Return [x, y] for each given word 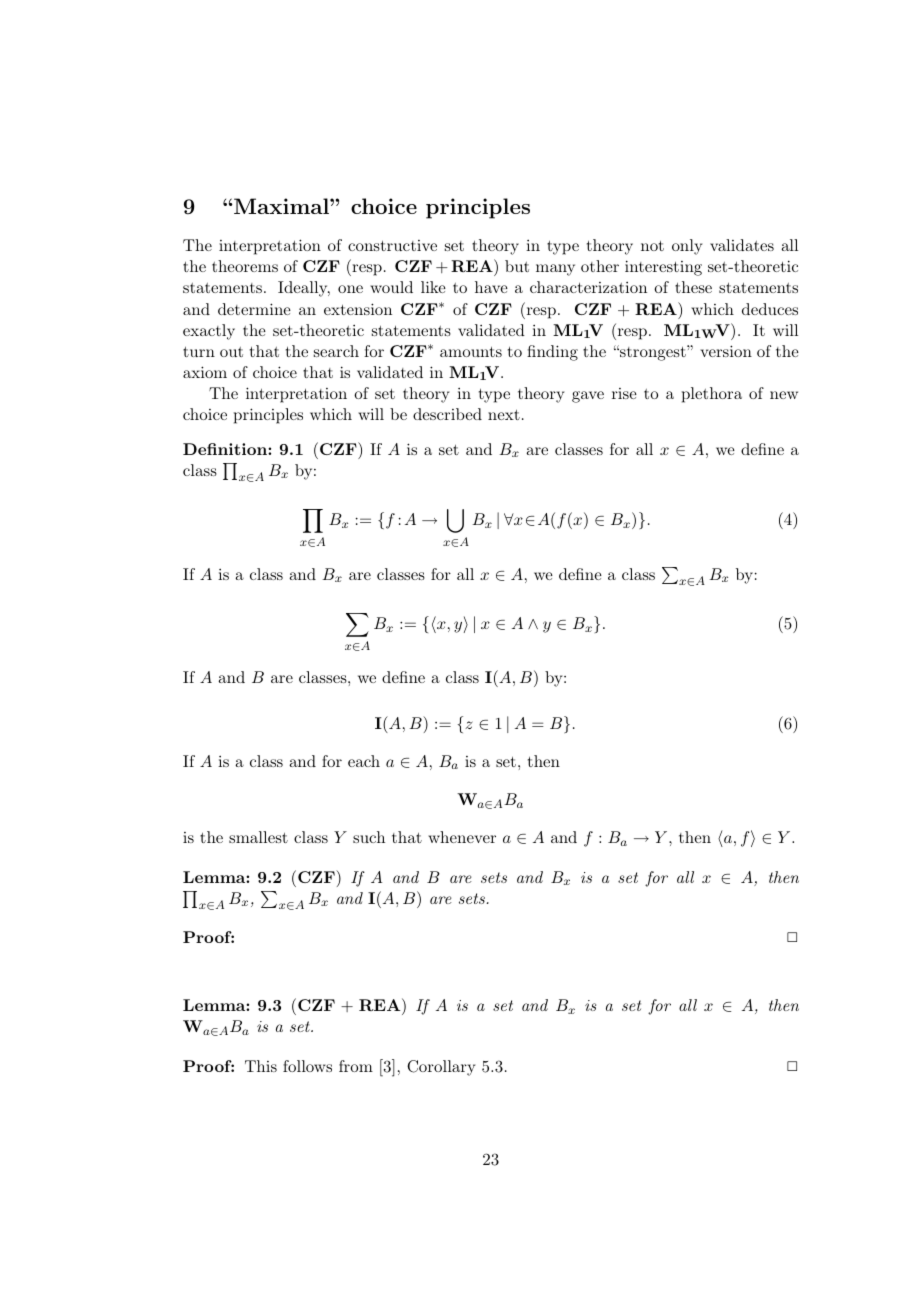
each [364, 761]
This [261, 1066]
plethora [712, 395]
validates [742, 245]
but [517, 266]
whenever [462, 837]
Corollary [441, 1068]
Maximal [281, 206]
